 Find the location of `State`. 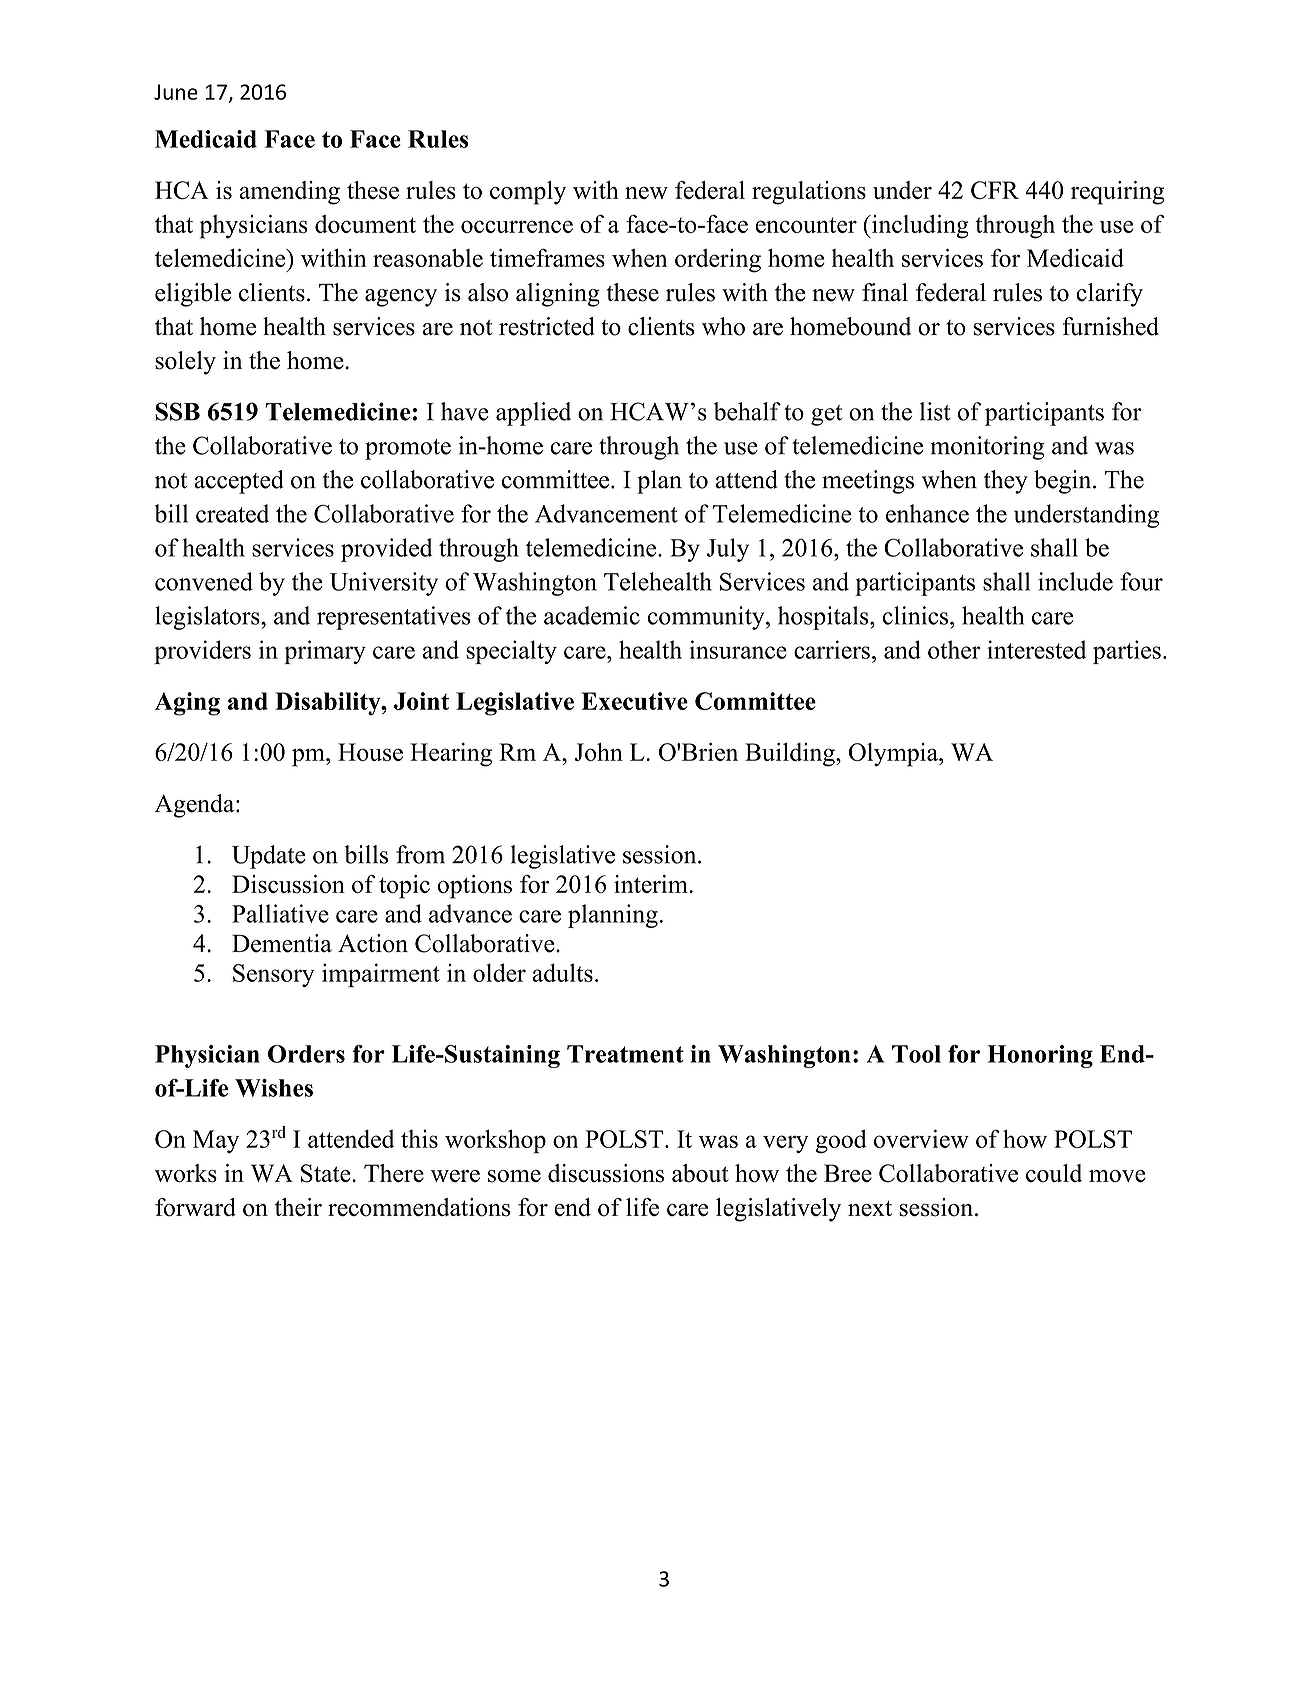

State is located at coordinates (327, 1173).
